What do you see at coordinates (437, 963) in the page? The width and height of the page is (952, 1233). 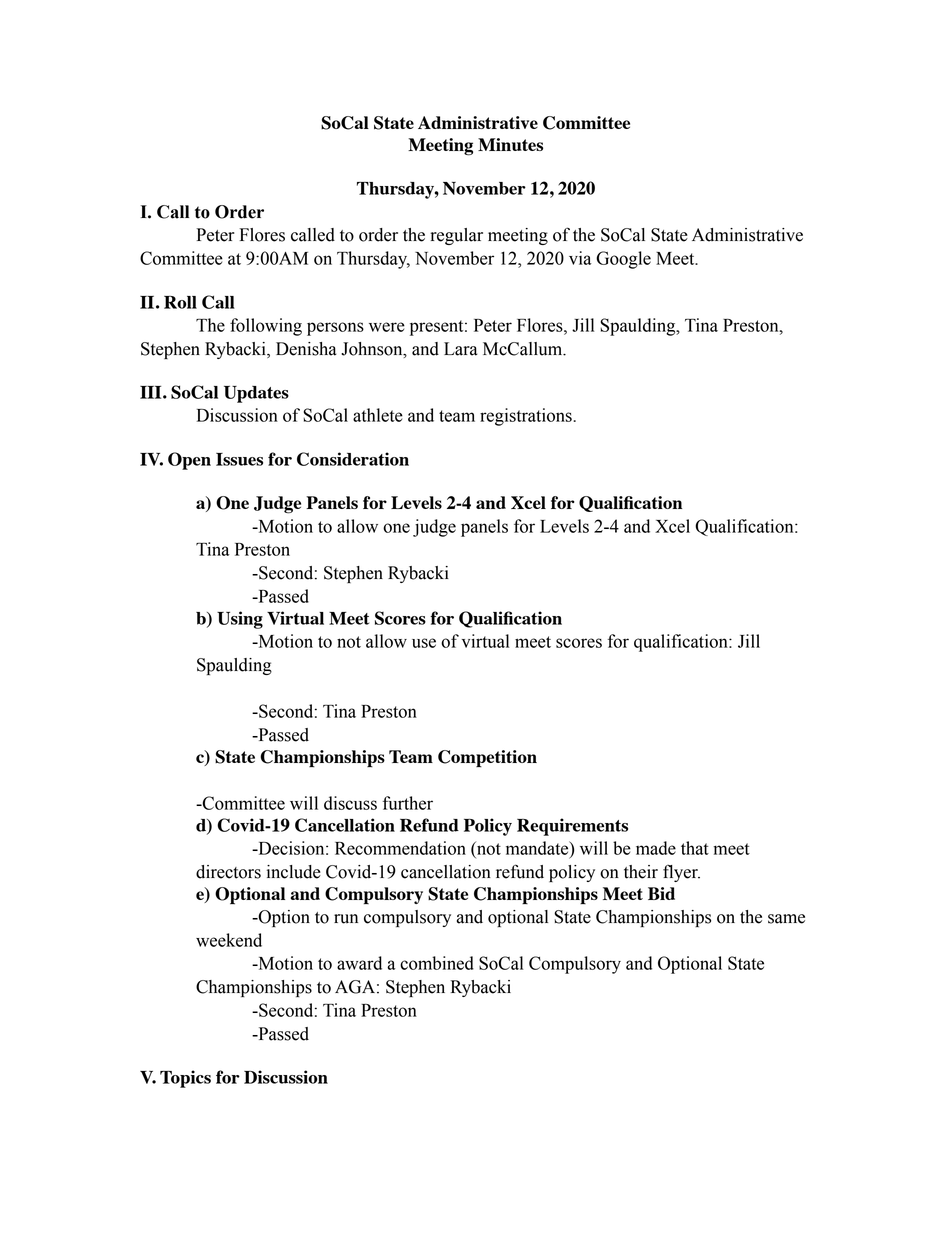 I see `combined` at bounding box center [437, 963].
